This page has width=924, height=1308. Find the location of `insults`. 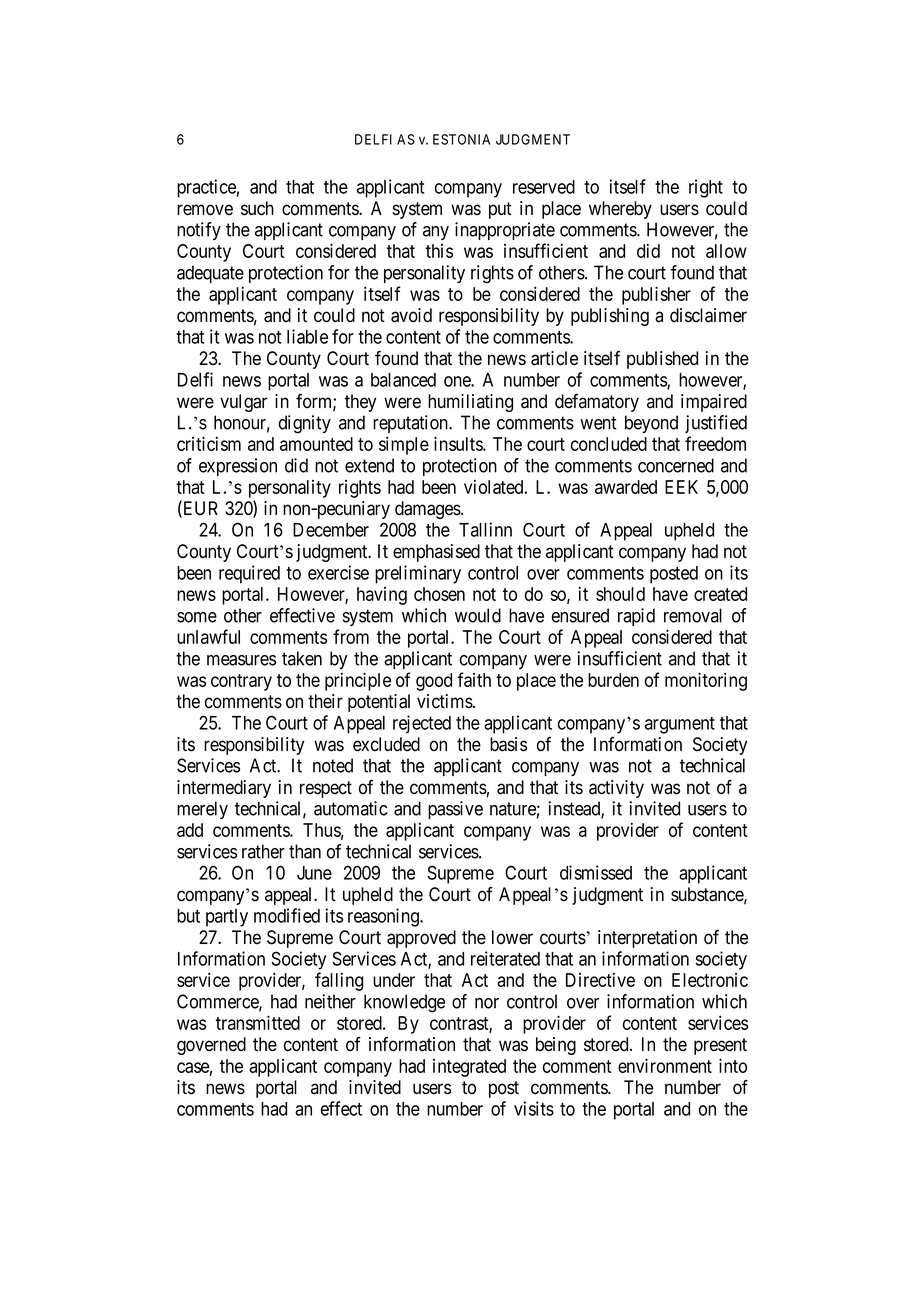

insults is located at coordinates (459, 443).
